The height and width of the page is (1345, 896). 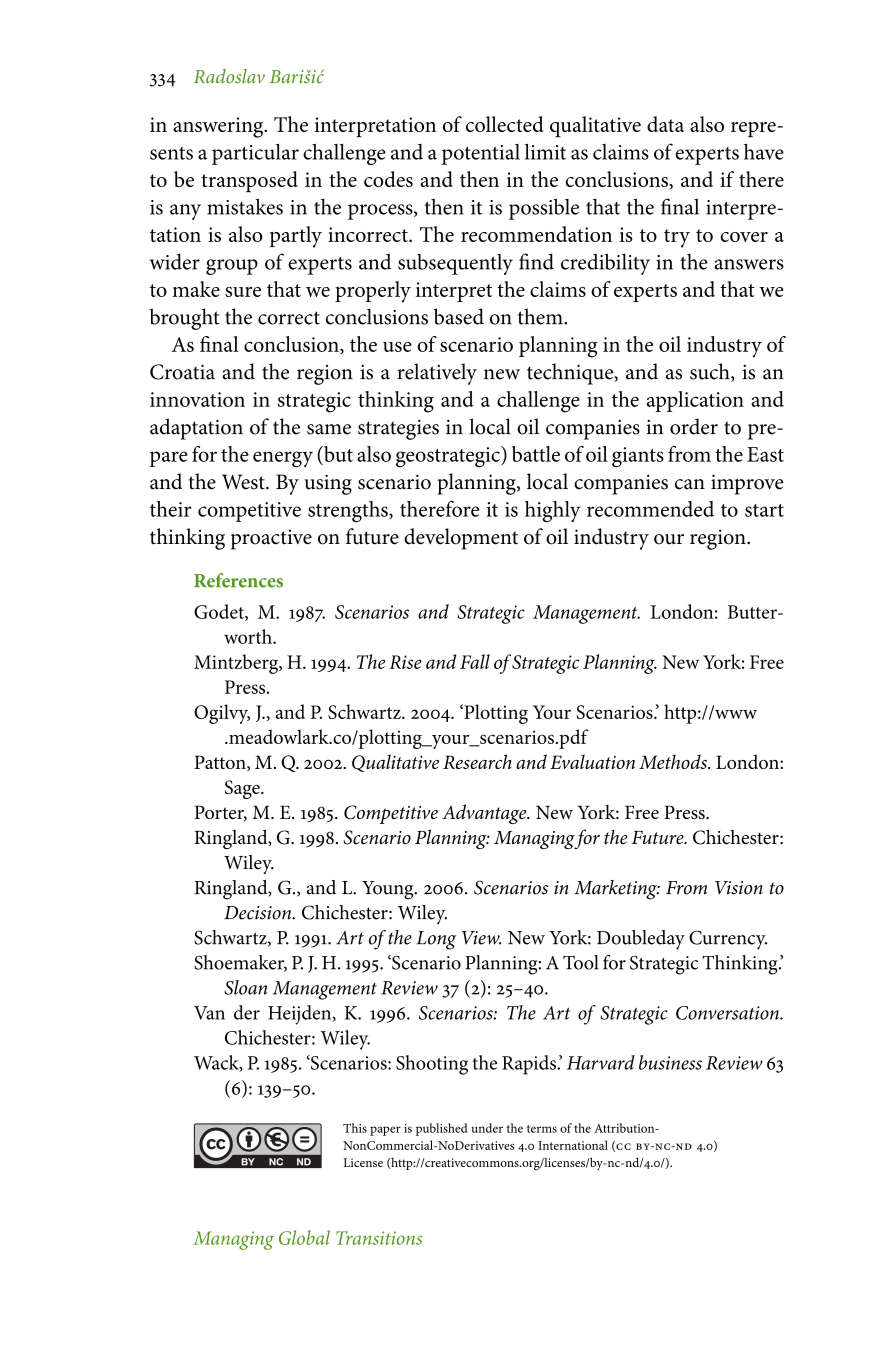 I want to click on can, so click(x=690, y=484).
